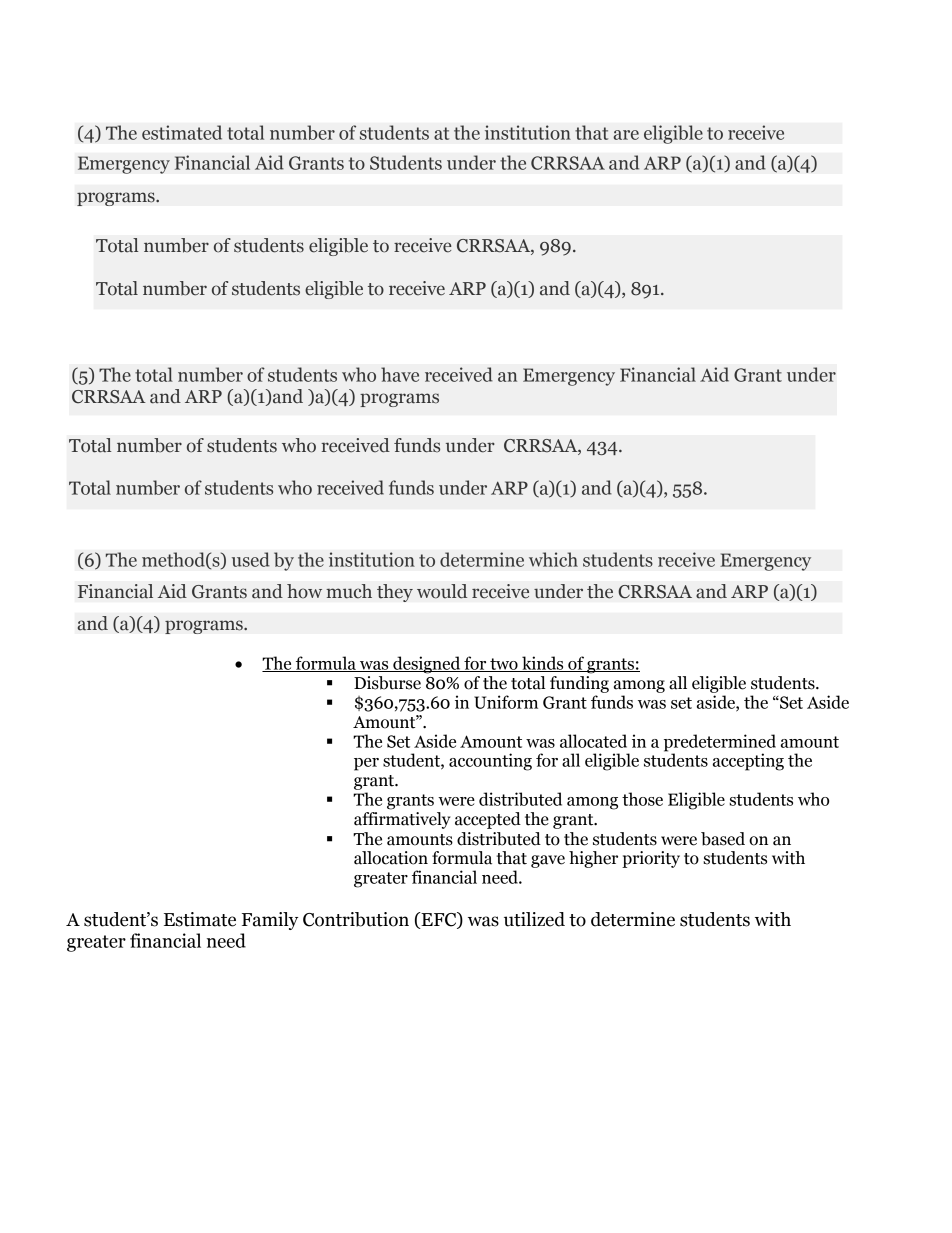 The height and width of the screenshot is (1233, 952). Describe the element at coordinates (579, 684) in the screenshot. I see `funding` at that location.
